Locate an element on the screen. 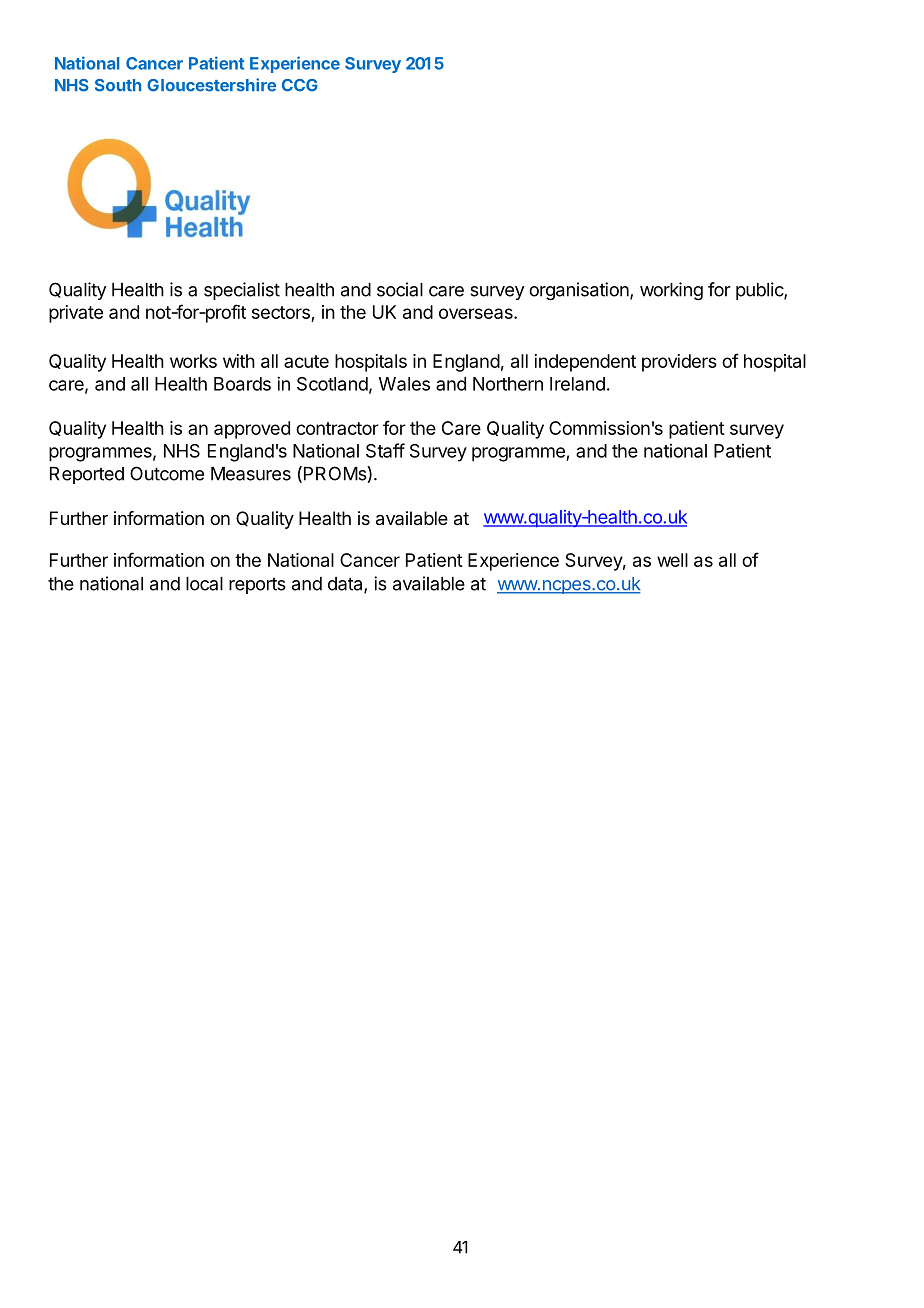 This screenshot has height=1308, width=924. Gloucestershire is located at coordinates (211, 85).
